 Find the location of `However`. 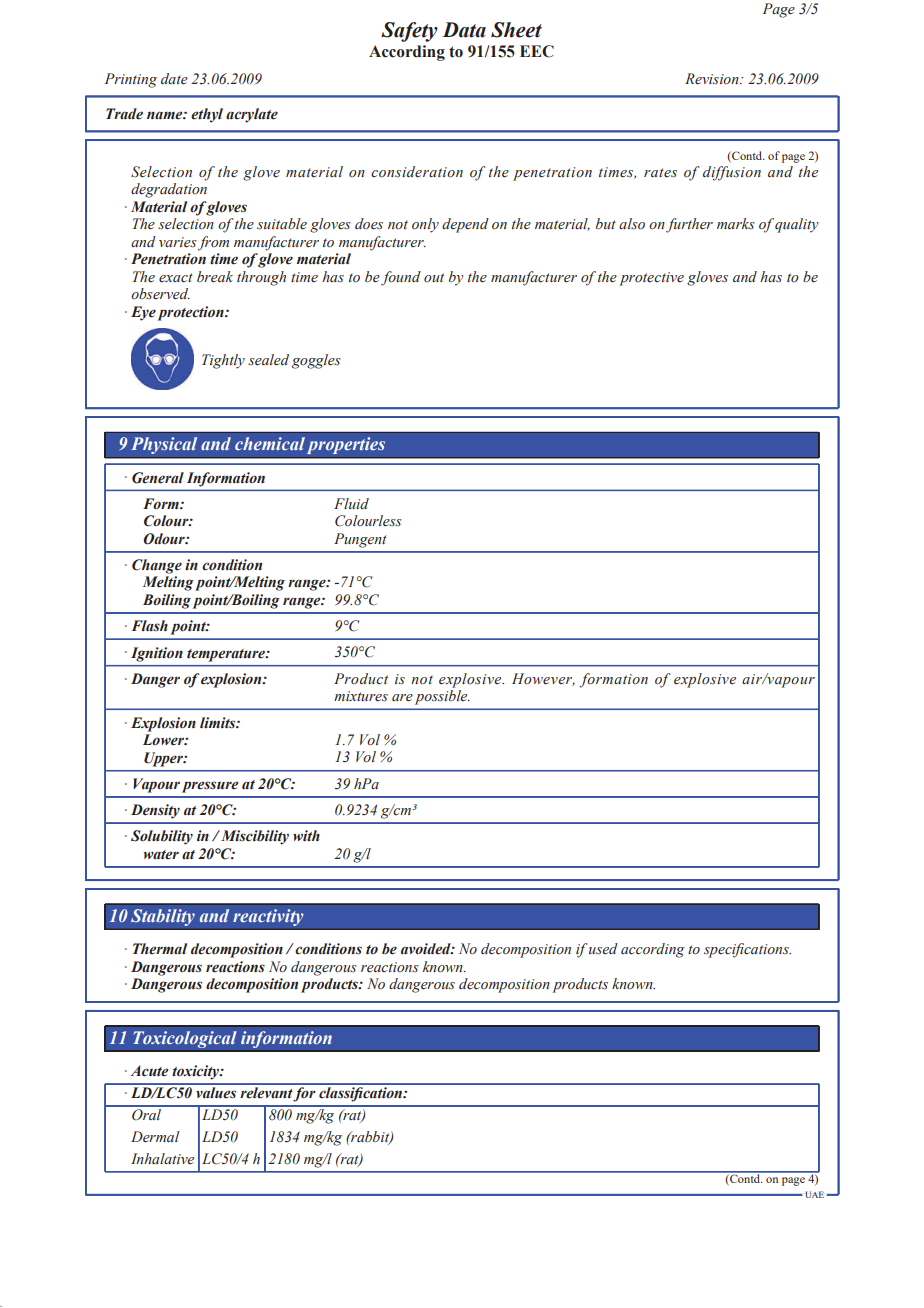

However is located at coordinates (543, 679).
